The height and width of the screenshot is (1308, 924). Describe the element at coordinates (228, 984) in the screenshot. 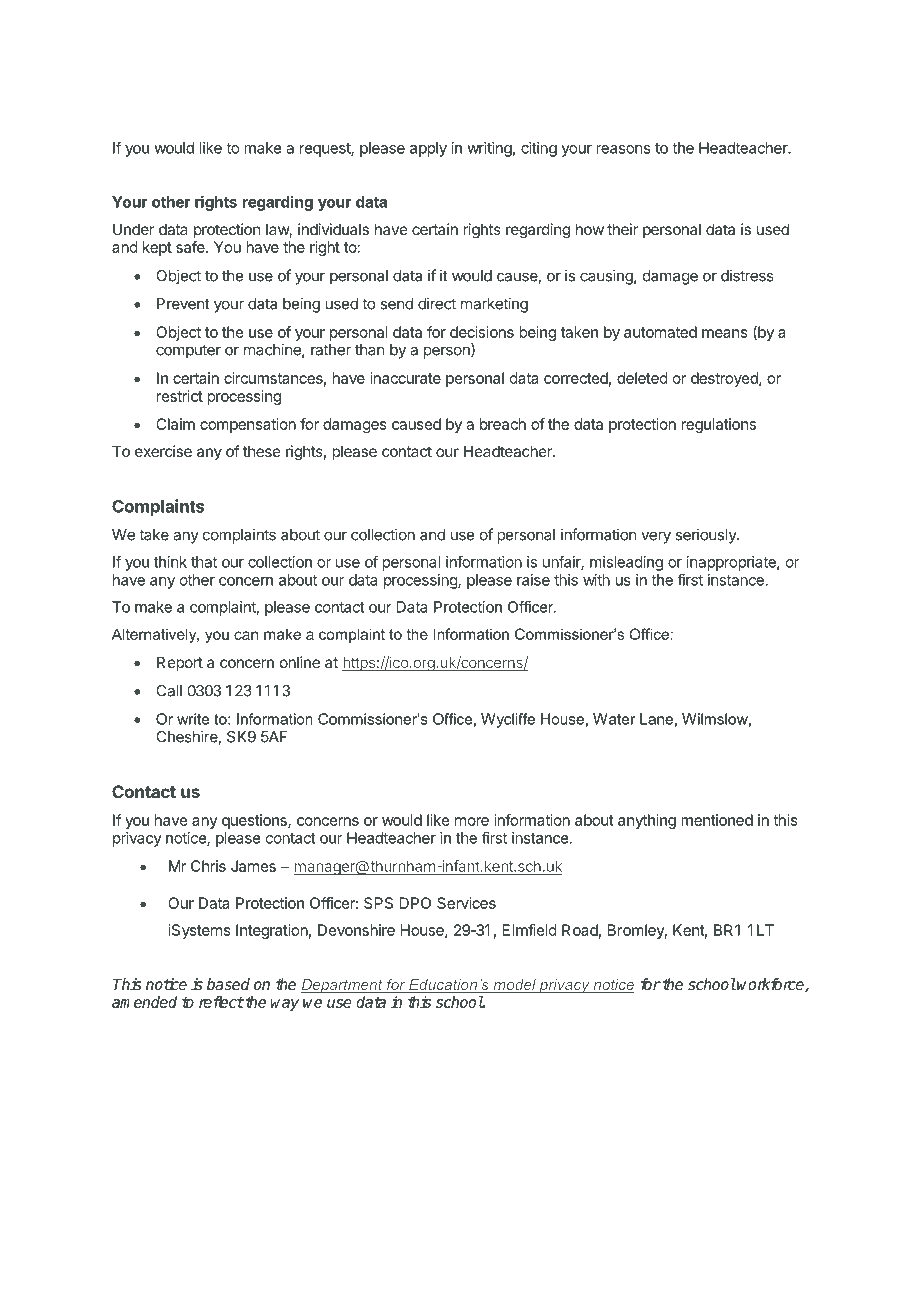

I see `based` at that location.
